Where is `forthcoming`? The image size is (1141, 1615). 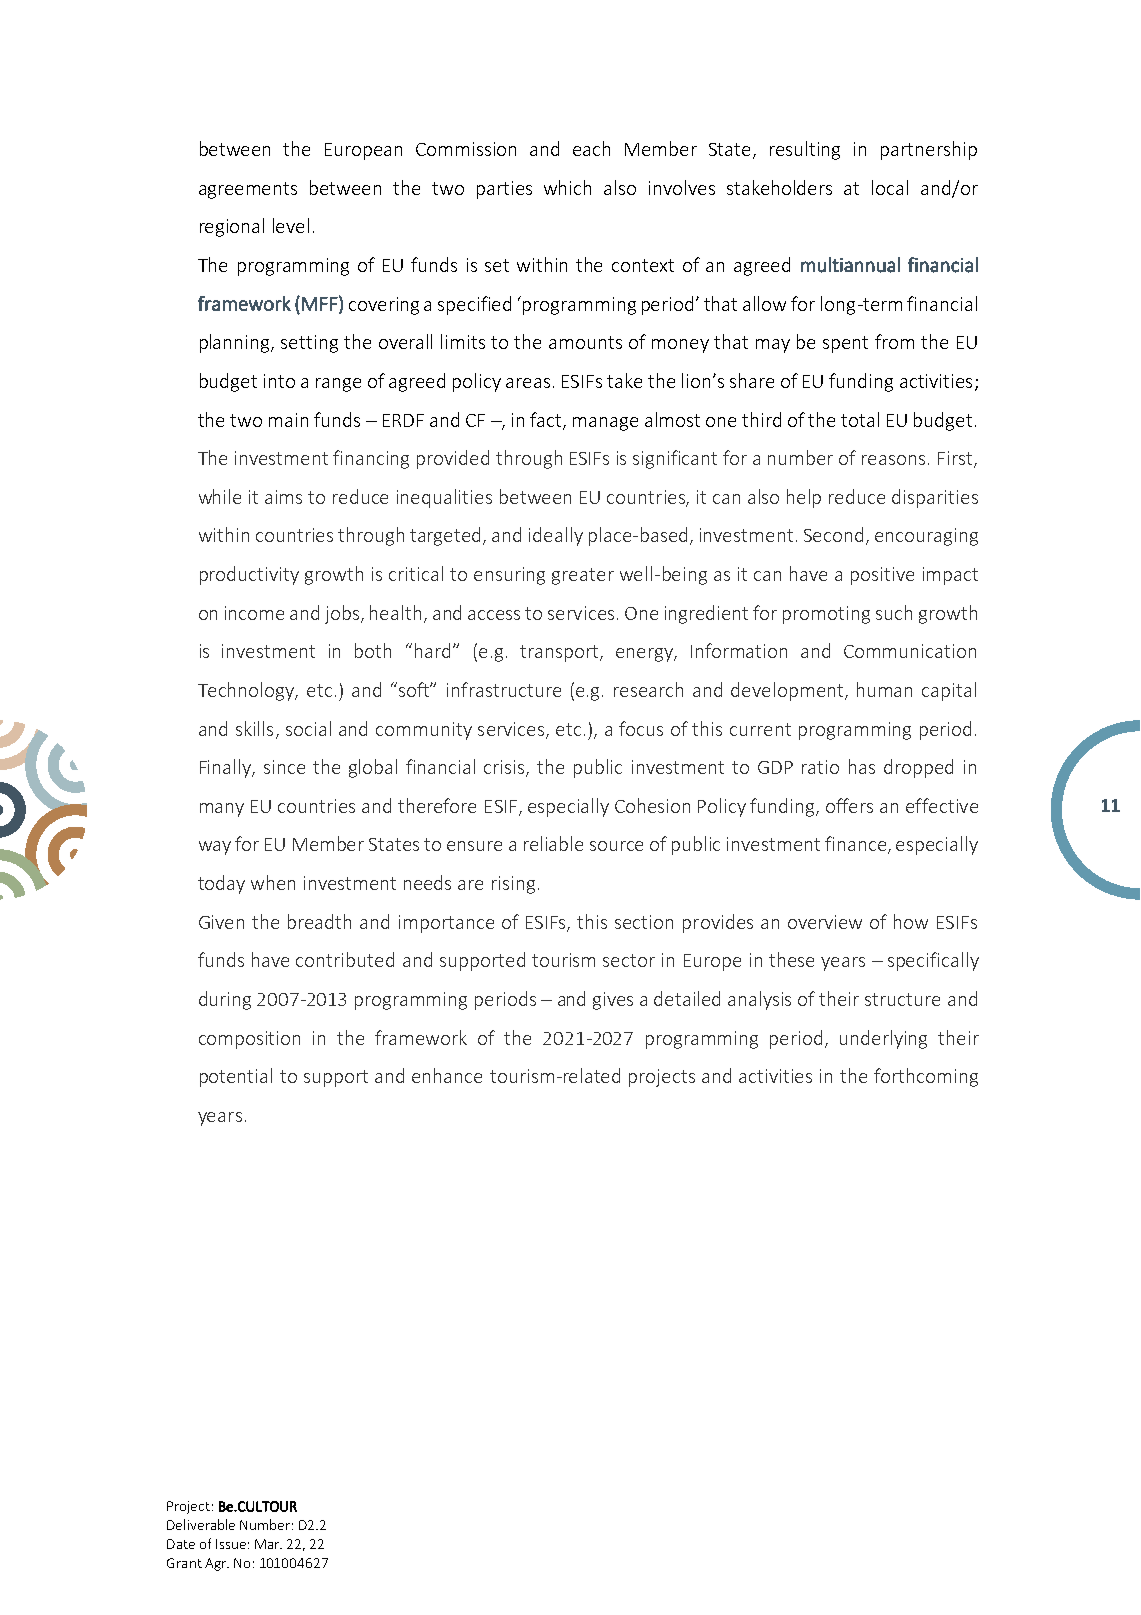 forthcoming is located at coordinates (926, 1077).
